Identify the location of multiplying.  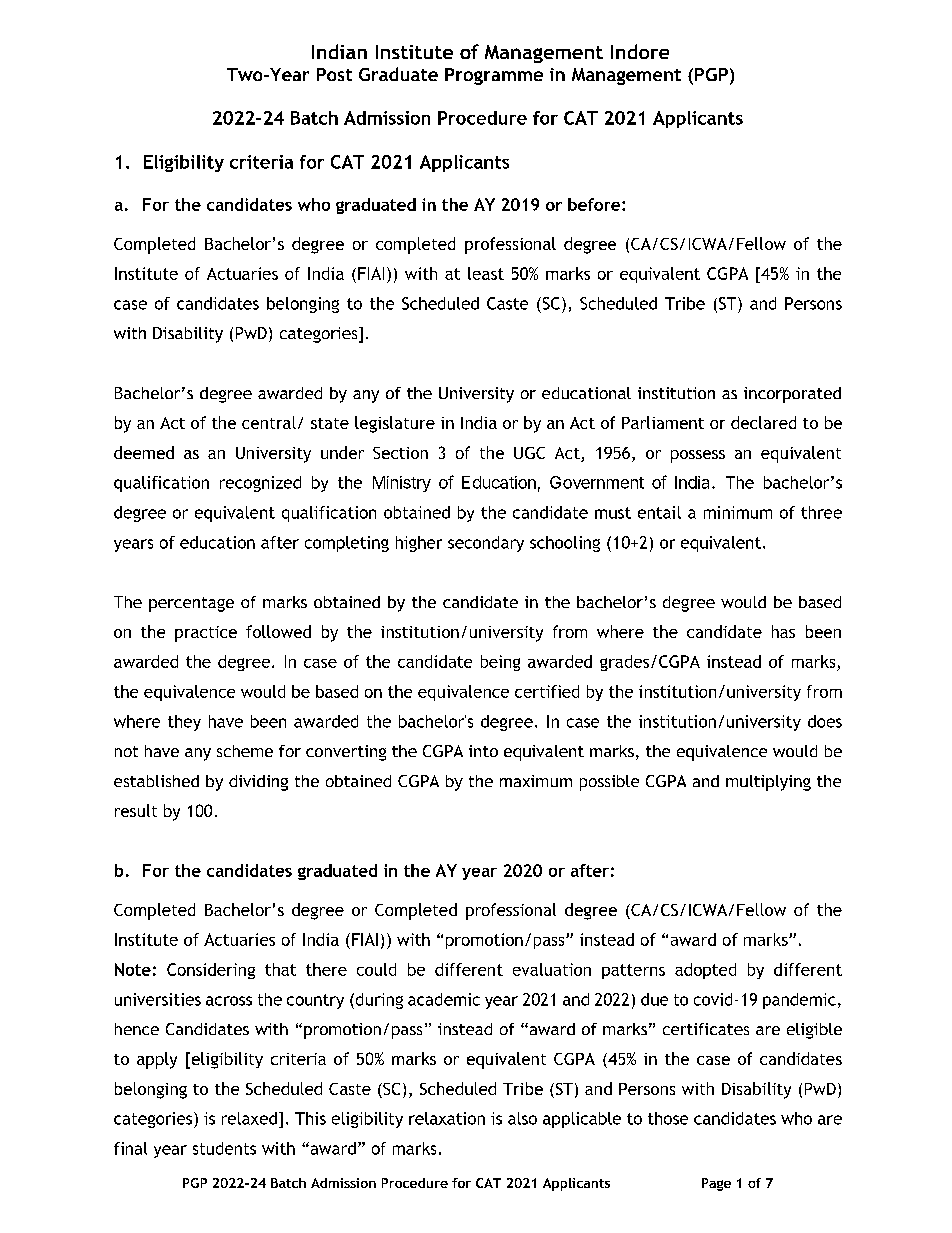
(768, 783).
